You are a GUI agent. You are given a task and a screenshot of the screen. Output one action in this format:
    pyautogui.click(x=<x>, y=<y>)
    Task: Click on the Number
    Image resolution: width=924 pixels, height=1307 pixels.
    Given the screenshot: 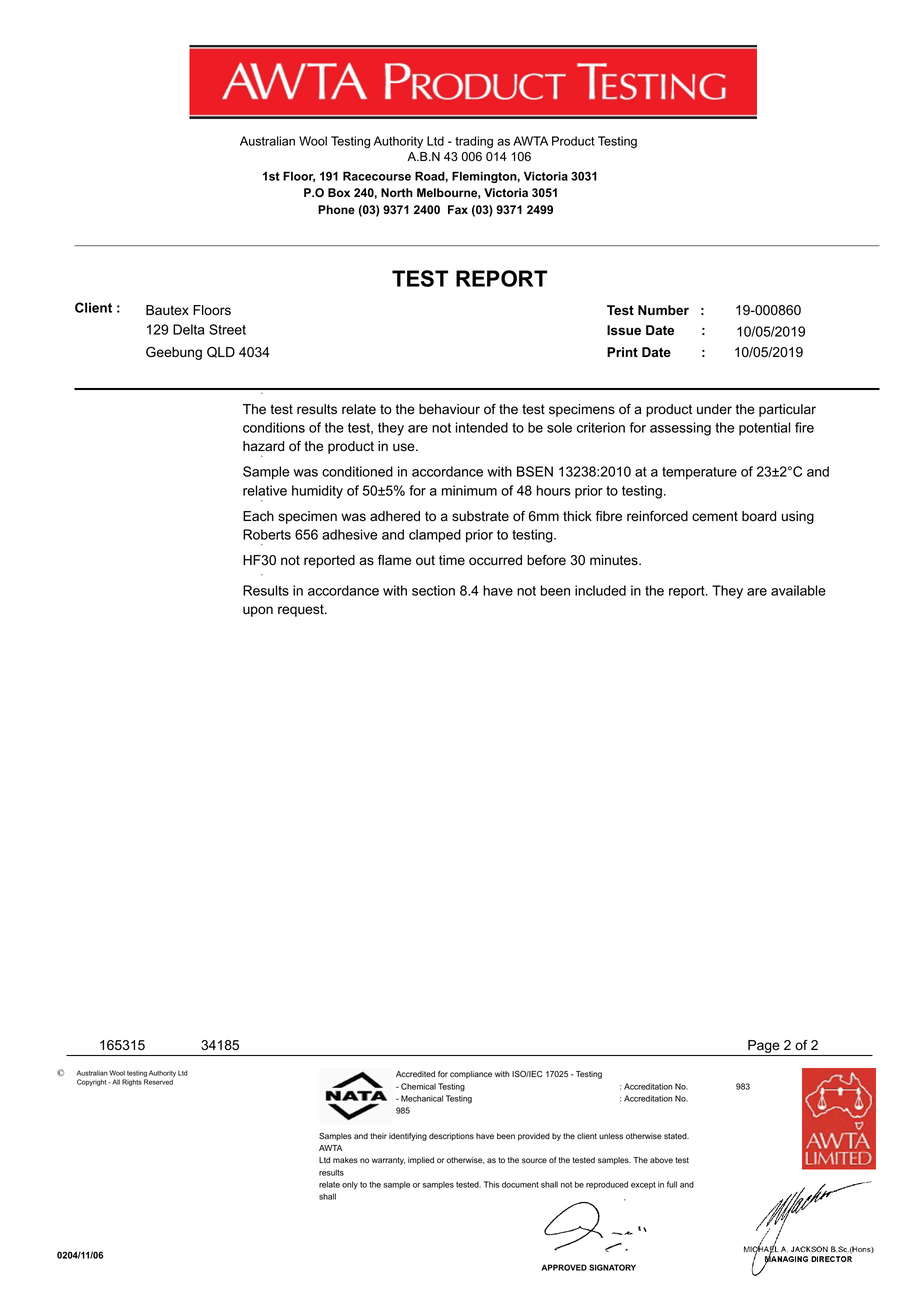 What is the action you would take?
    pyautogui.click(x=663, y=310)
